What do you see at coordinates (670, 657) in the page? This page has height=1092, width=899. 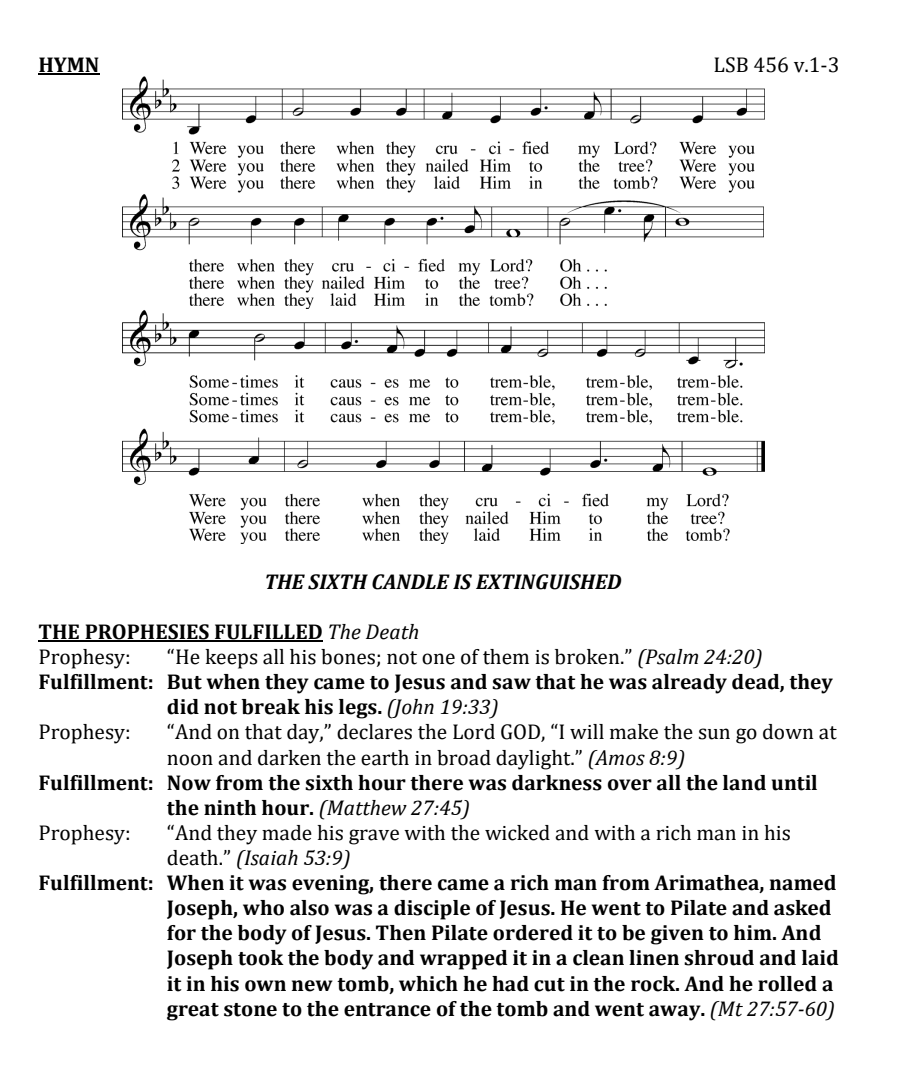 I see `Psalm` at bounding box center [670, 657].
